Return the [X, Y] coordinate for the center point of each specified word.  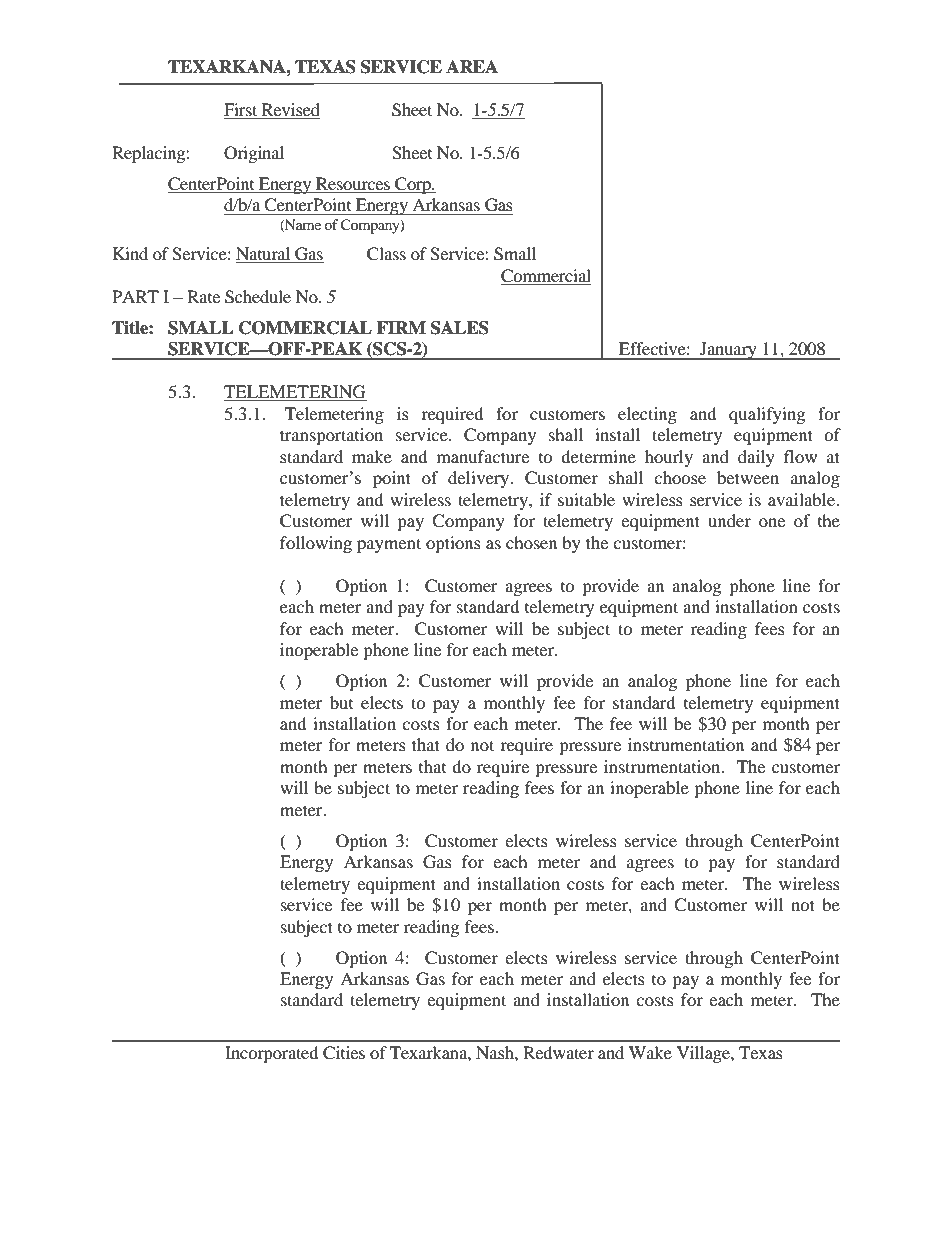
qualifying [767, 415]
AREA [472, 66]
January [728, 351]
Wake [650, 1052]
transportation [331, 436]
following [316, 544]
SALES [460, 328]
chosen [531, 542]
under [729, 520]
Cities [344, 1053]
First [242, 111]
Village [704, 1054]
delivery [480, 479]
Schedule [258, 297]
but [341, 702]
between [748, 477]
